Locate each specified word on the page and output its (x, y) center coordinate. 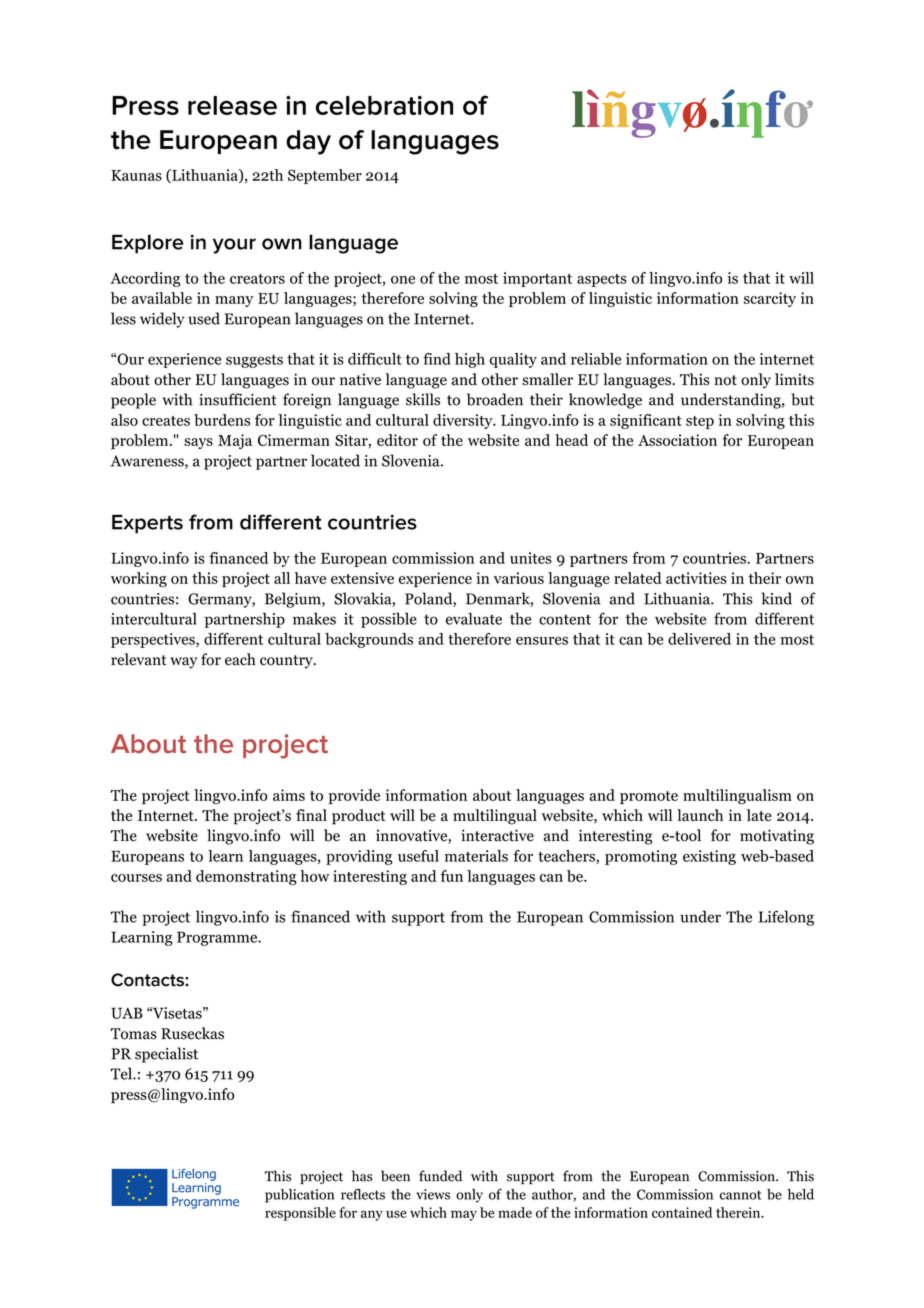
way (183, 663)
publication (299, 1196)
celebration (384, 105)
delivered (699, 639)
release (232, 105)
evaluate (474, 618)
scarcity (770, 299)
